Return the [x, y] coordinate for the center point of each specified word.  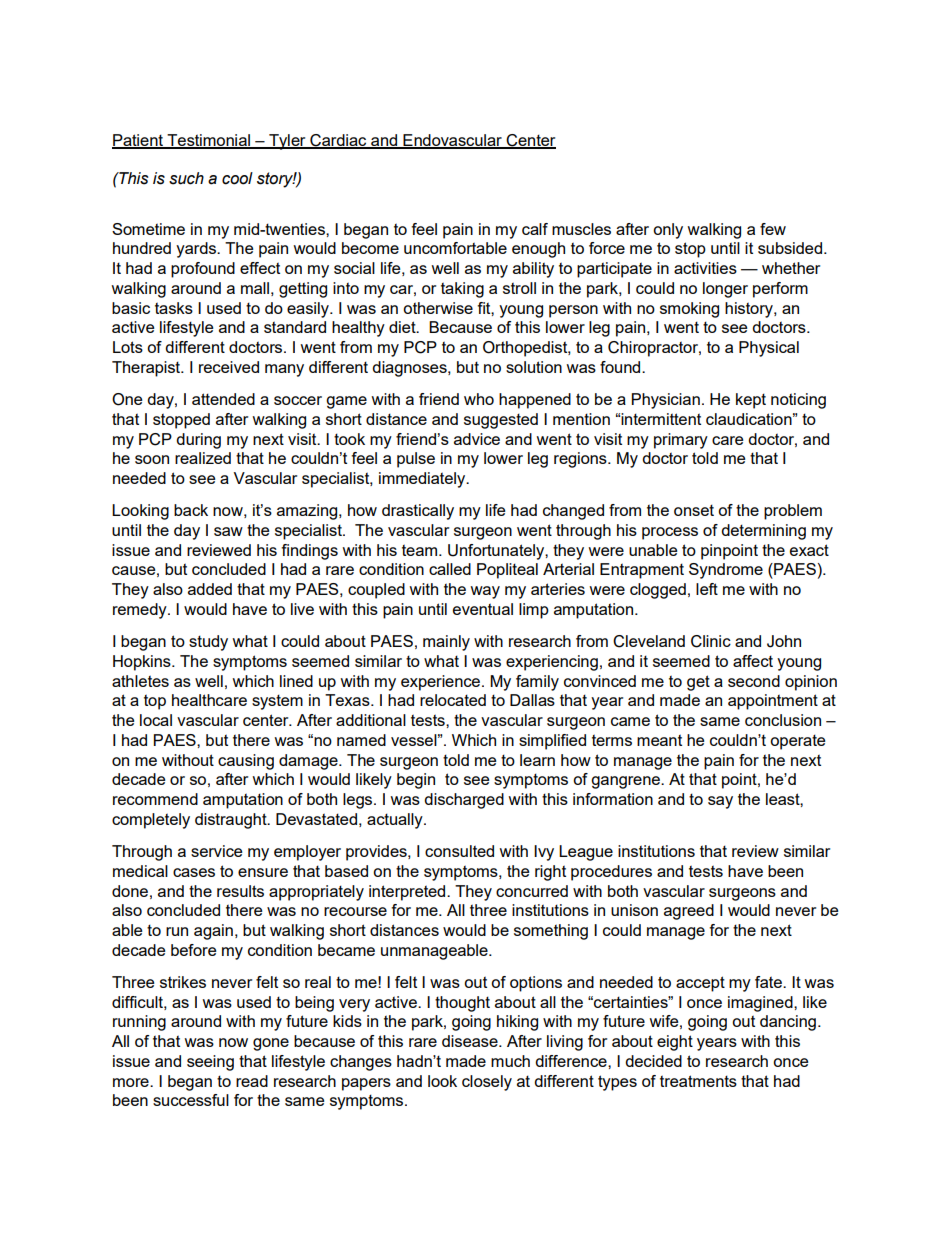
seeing [210, 1063]
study [208, 643]
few [773, 229]
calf [535, 229]
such [186, 178]
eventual [483, 609]
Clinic [711, 641]
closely [487, 1083]
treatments [698, 1081]
